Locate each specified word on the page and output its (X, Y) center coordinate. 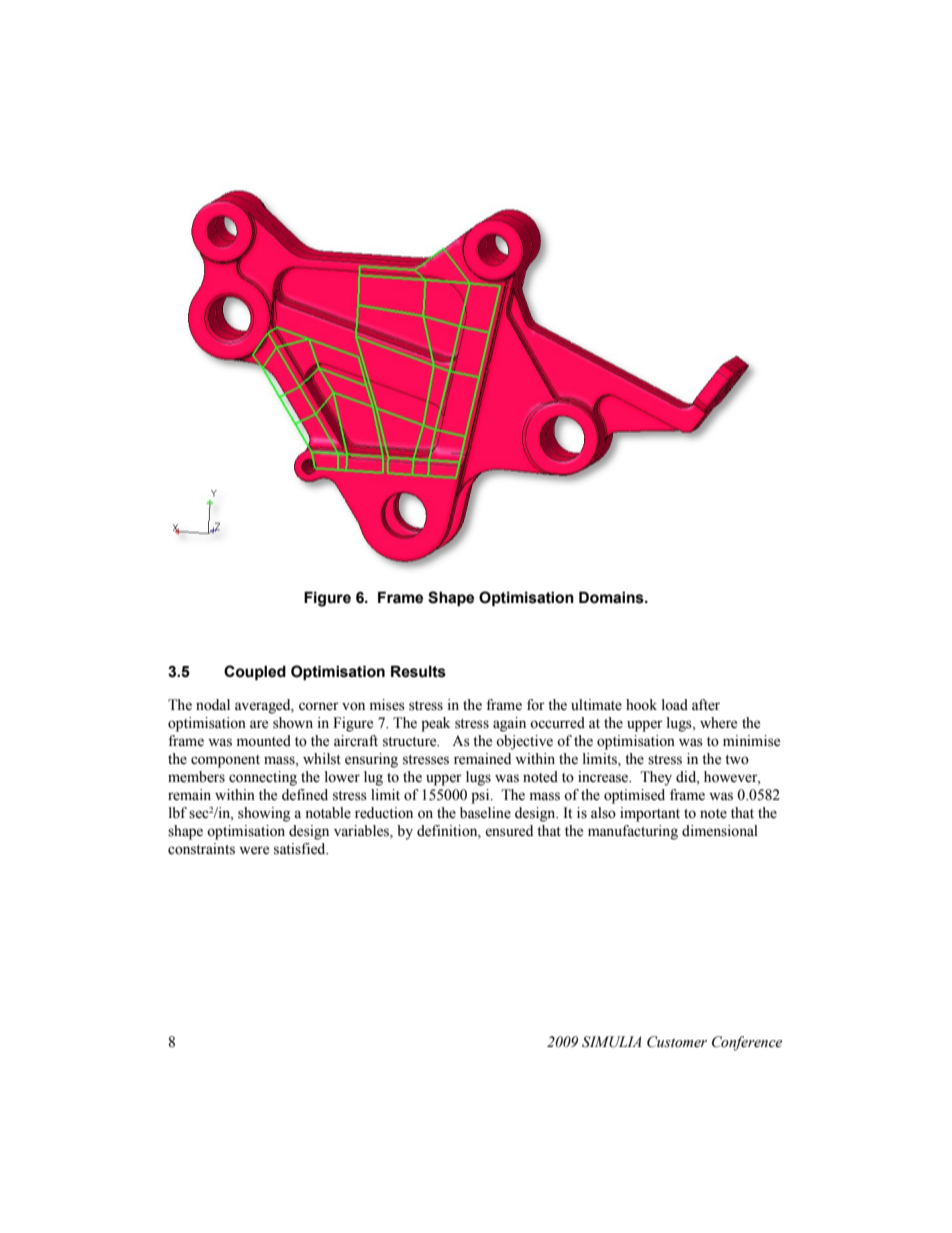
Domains (612, 597)
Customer (677, 1042)
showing (264, 814)
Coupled (255, 672)
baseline (485, 813)
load (675, 705)
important (650, 814)
